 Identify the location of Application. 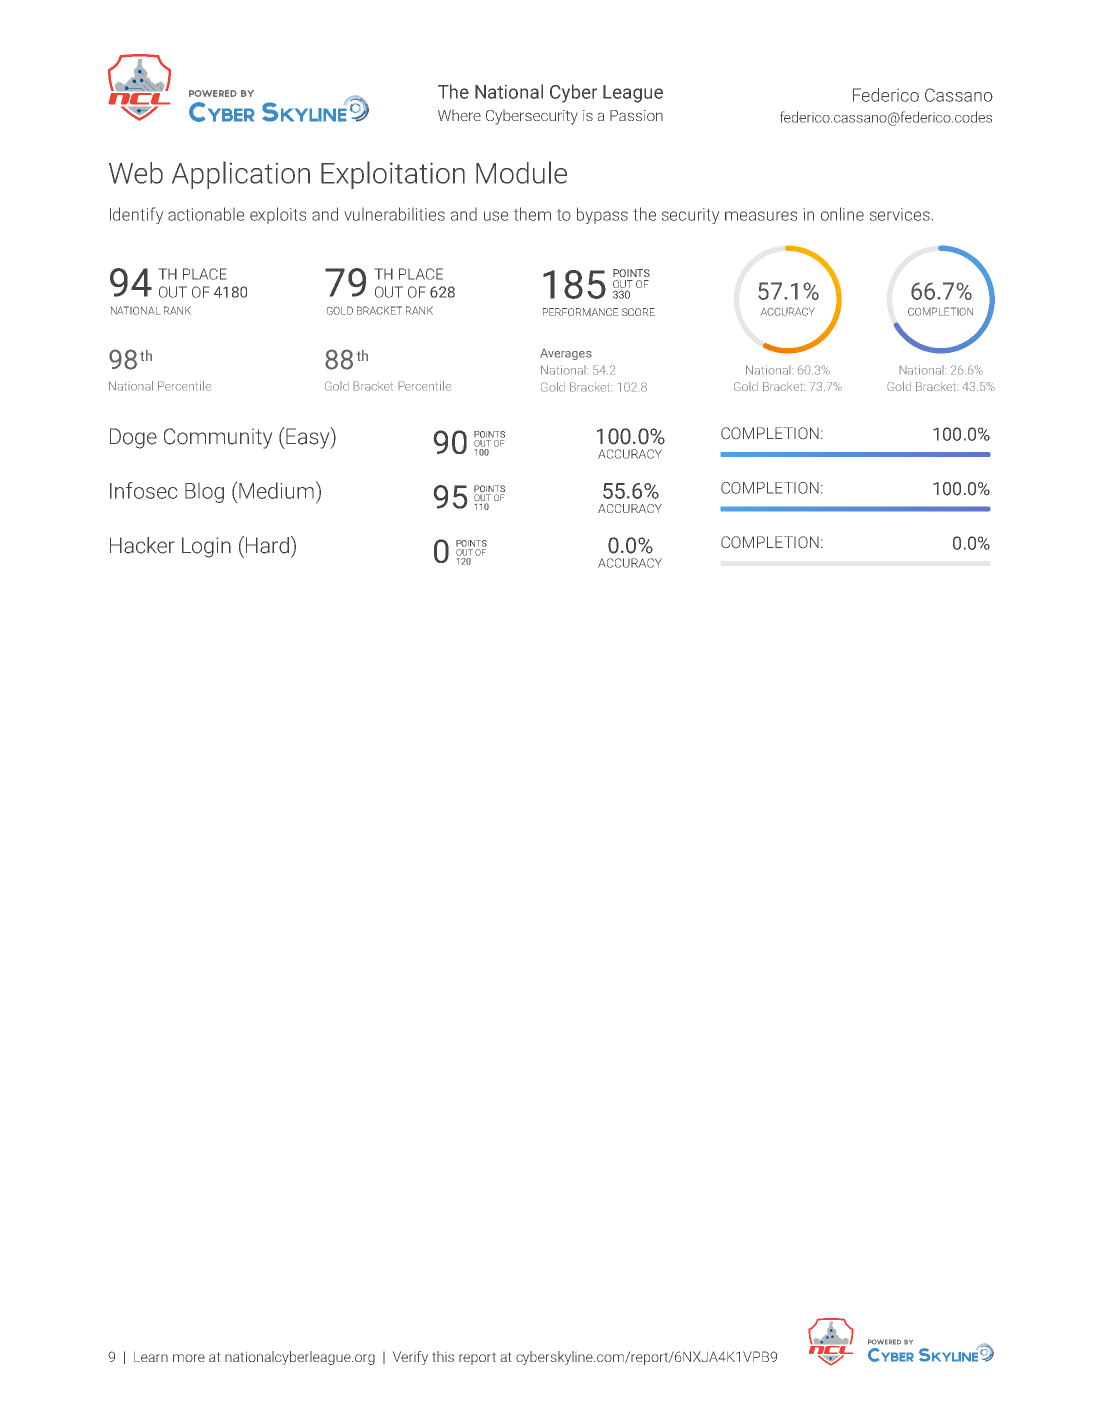
(241, 175).
